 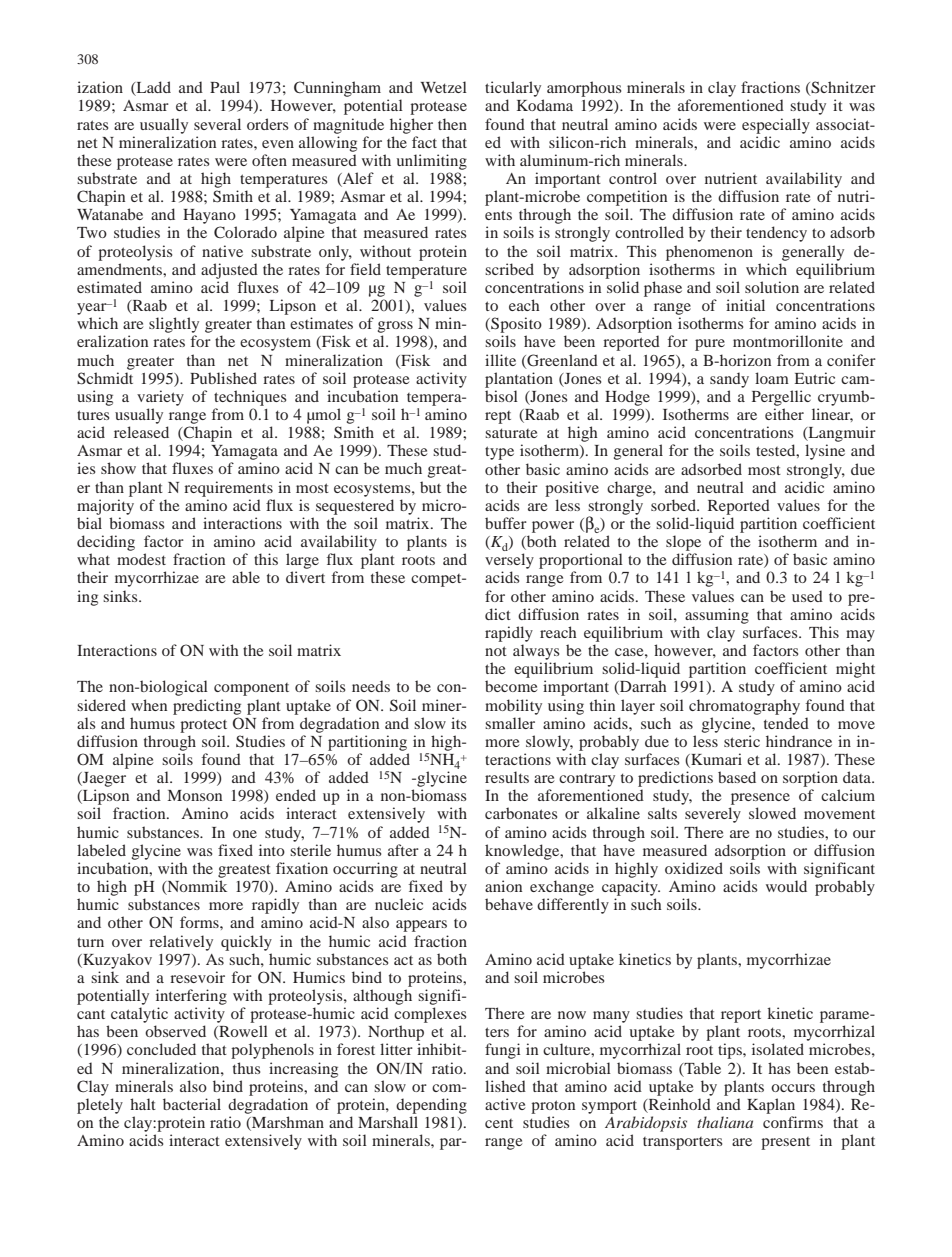 I want to click on modest, so click(x=141, y=559).
